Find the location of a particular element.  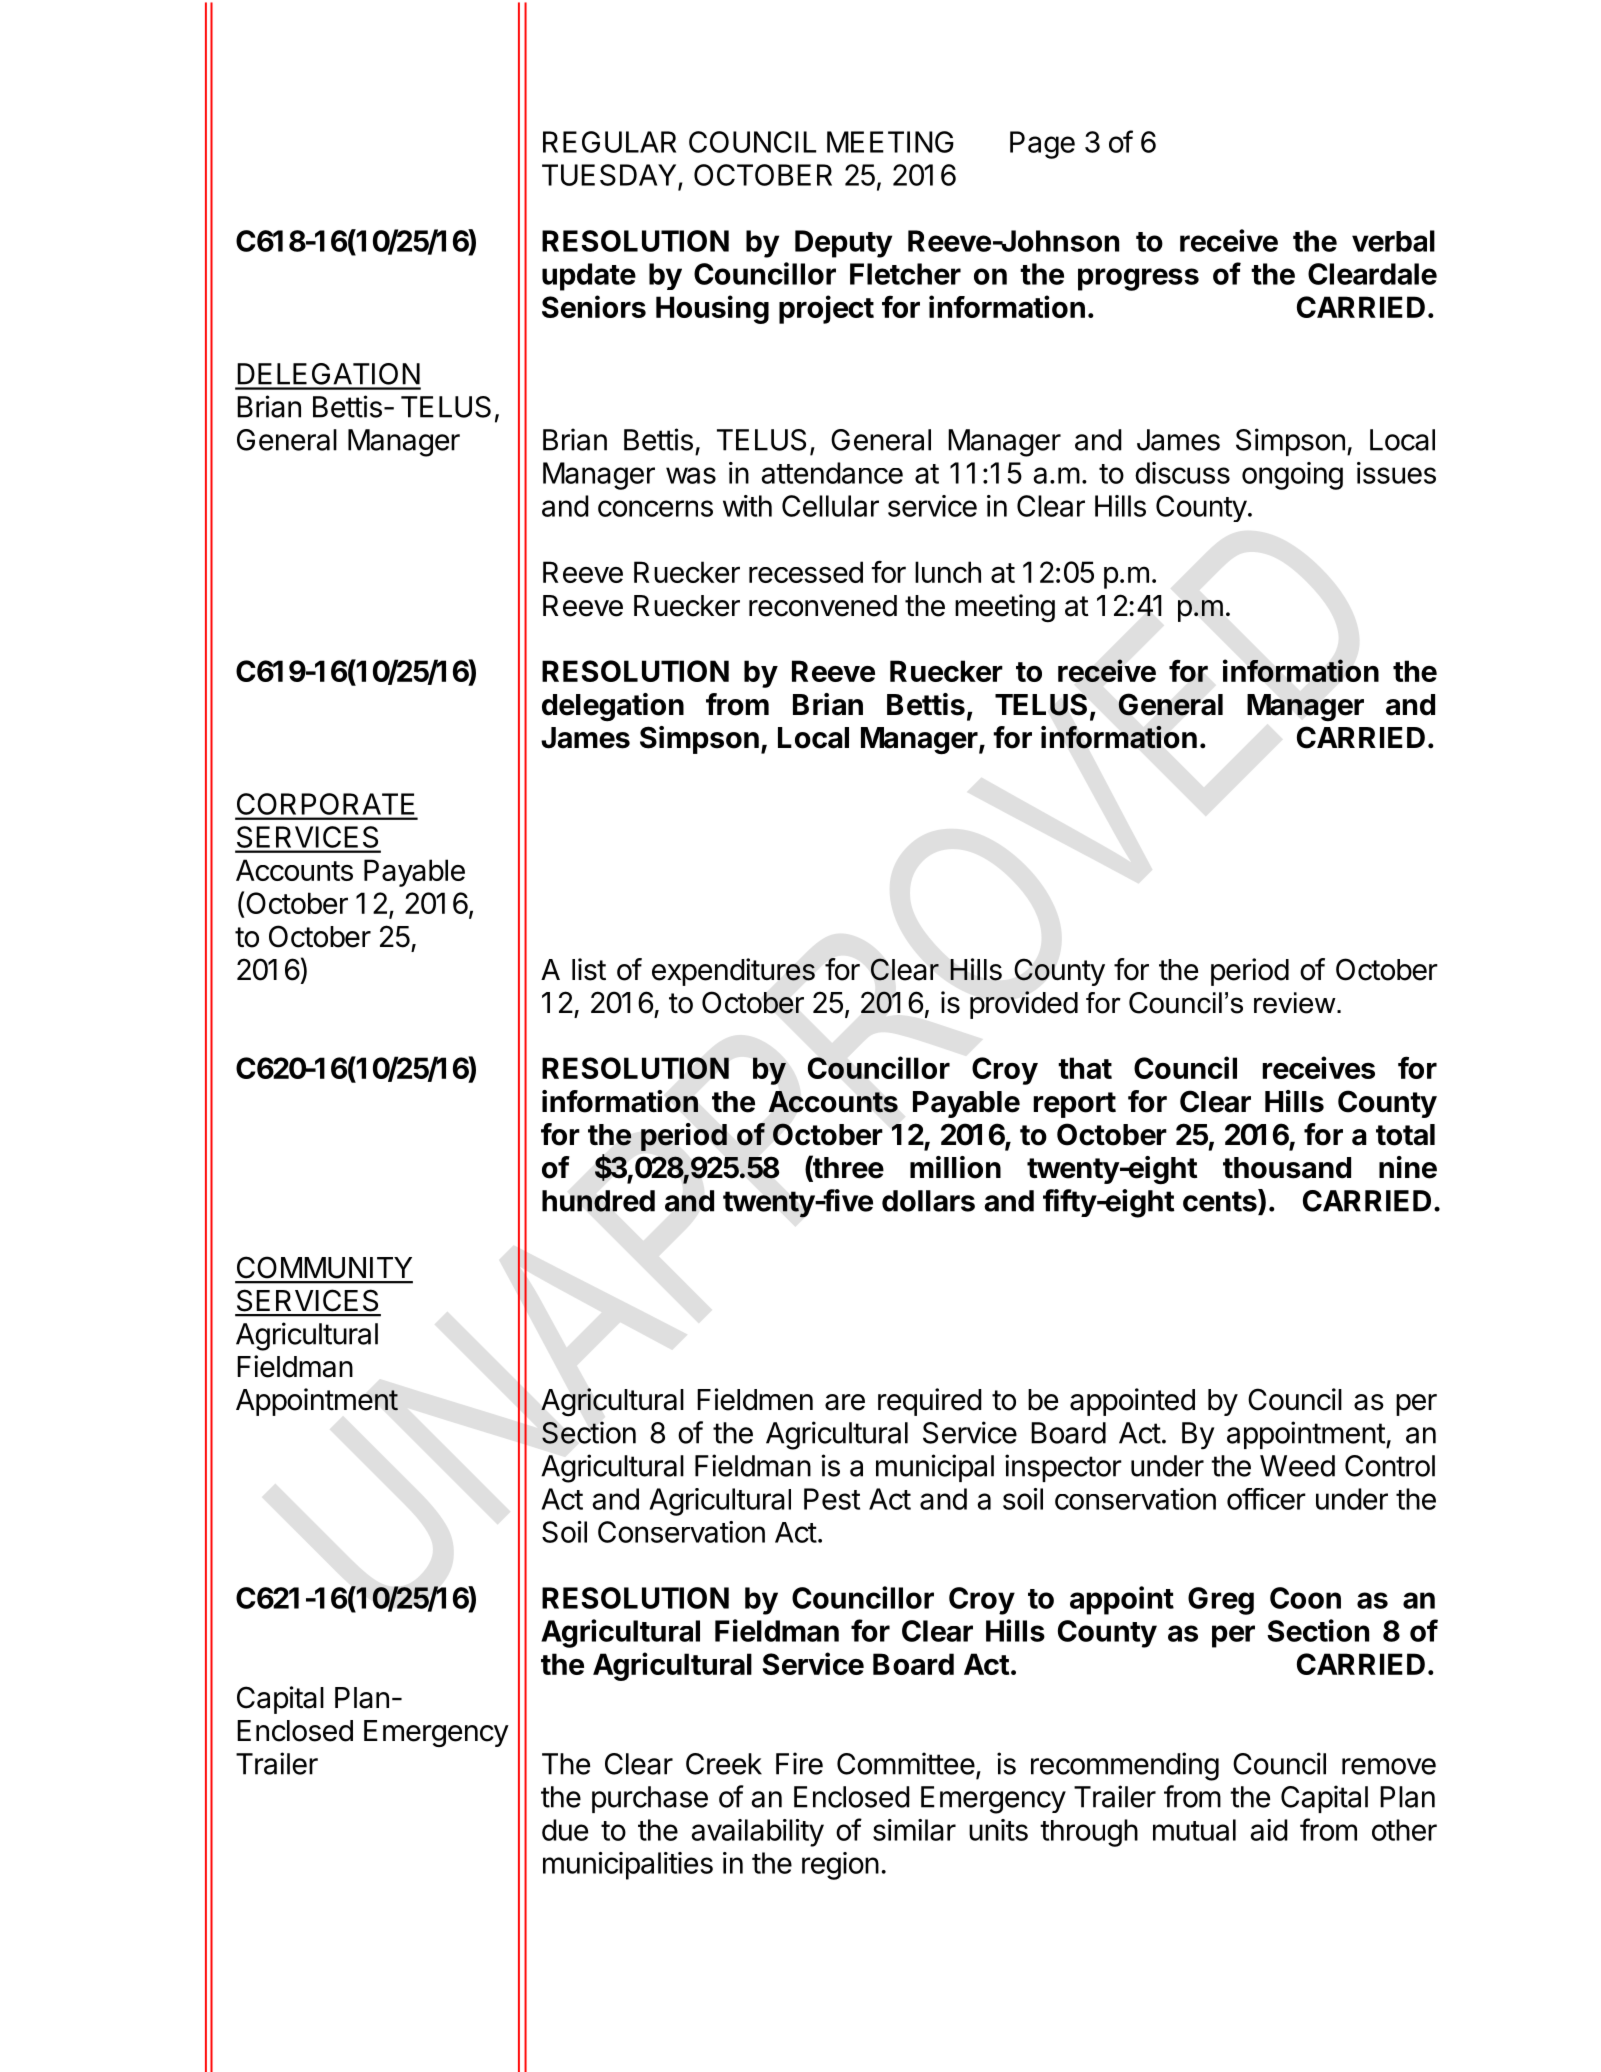

inspector is located at coordinates (1063, 1468).
